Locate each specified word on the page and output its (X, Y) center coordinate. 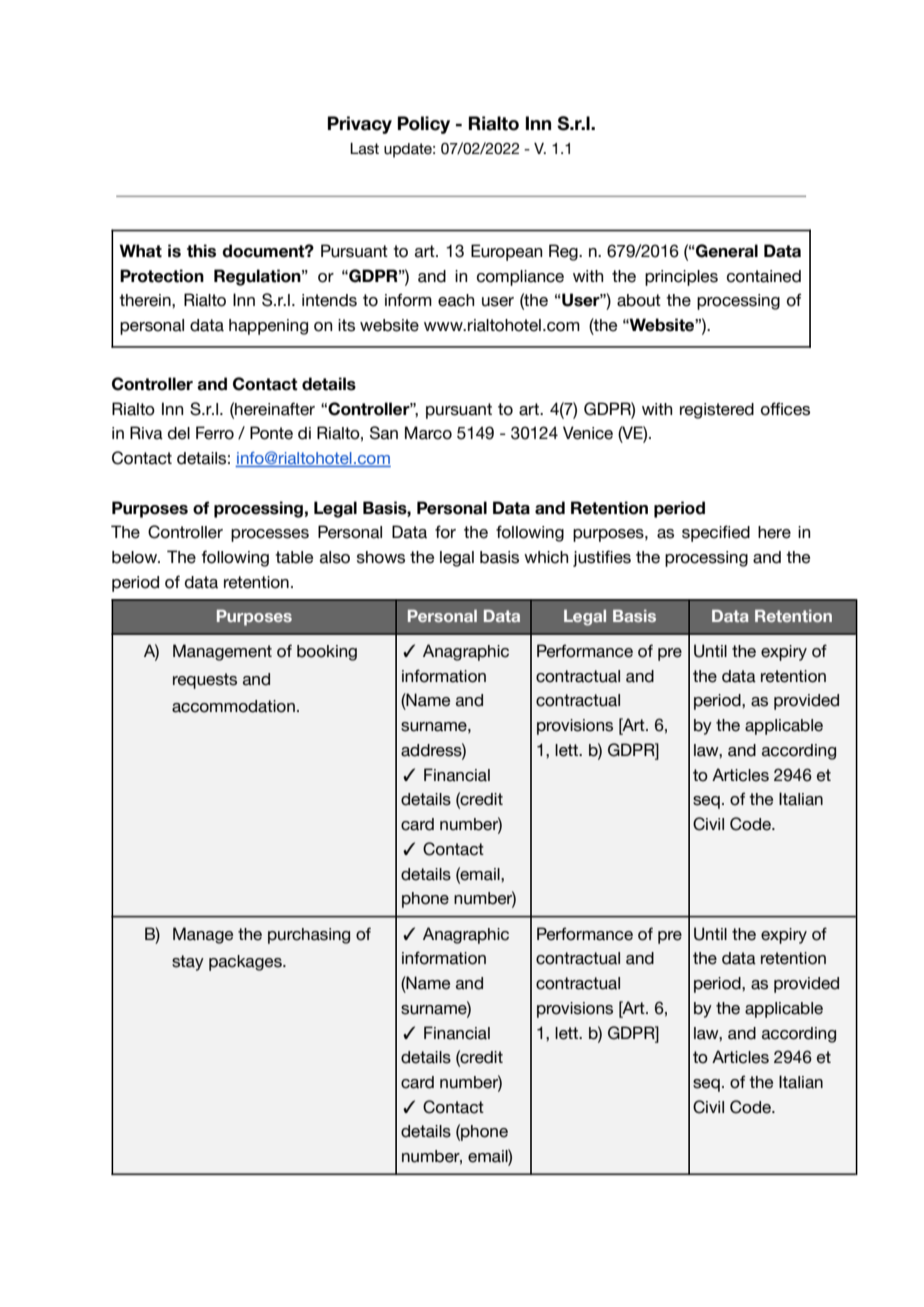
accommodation (233, 706)
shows (381, 557)
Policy (424, 125)
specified (716, 533)
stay (188, 963)
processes (270, 535)
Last (364, 149)
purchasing (309, 936)
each (456, 300)
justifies (602, 558)
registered (717, 411)
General (726, 251)
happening (268, 327)
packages (246, 963)
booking (327, 653)
